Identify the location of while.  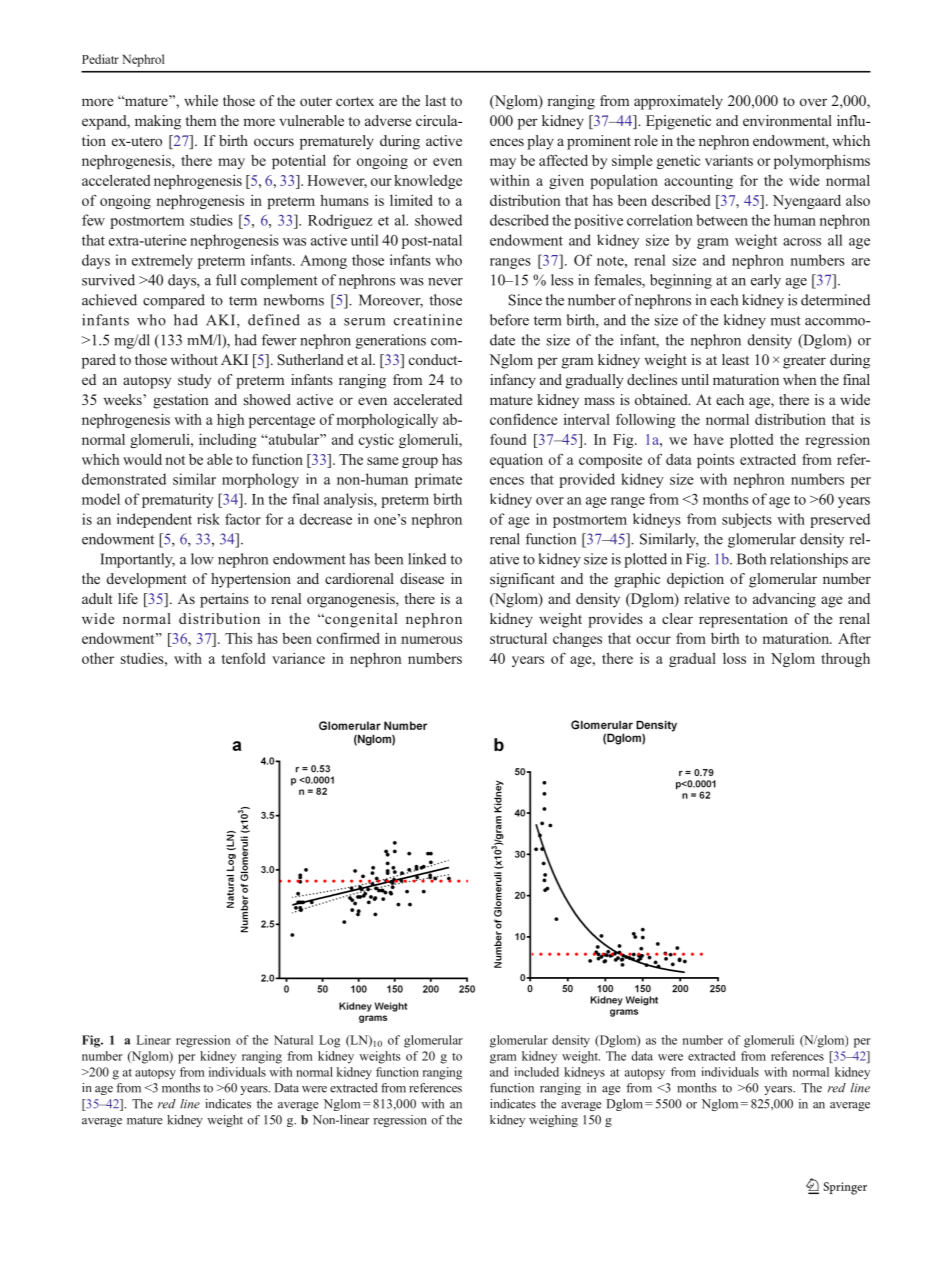
(201, 100).
